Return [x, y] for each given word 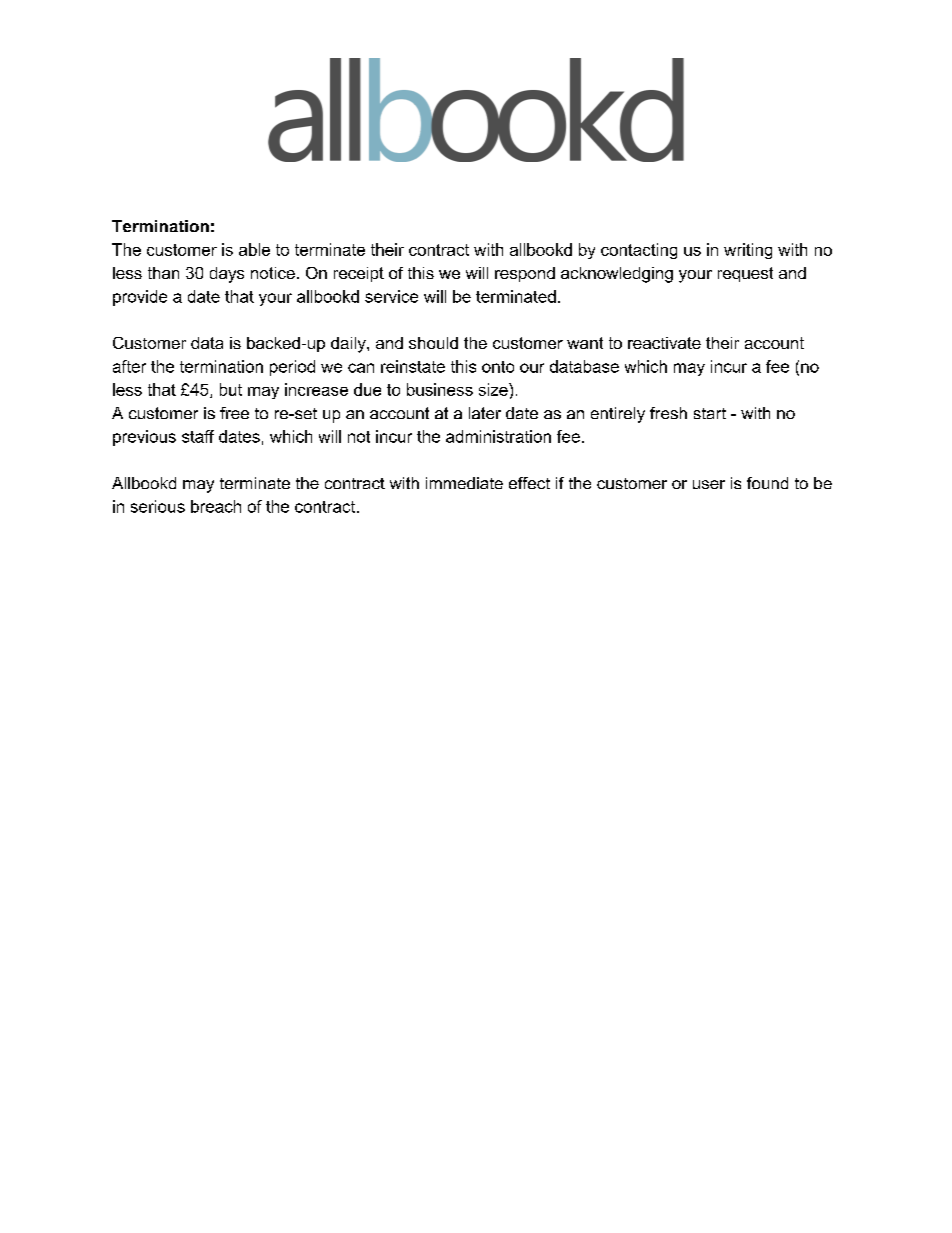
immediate [464, 483]
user [709, 484]
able [254, 249]
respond [525, 274]
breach [216, 506]
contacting [639, 251]
